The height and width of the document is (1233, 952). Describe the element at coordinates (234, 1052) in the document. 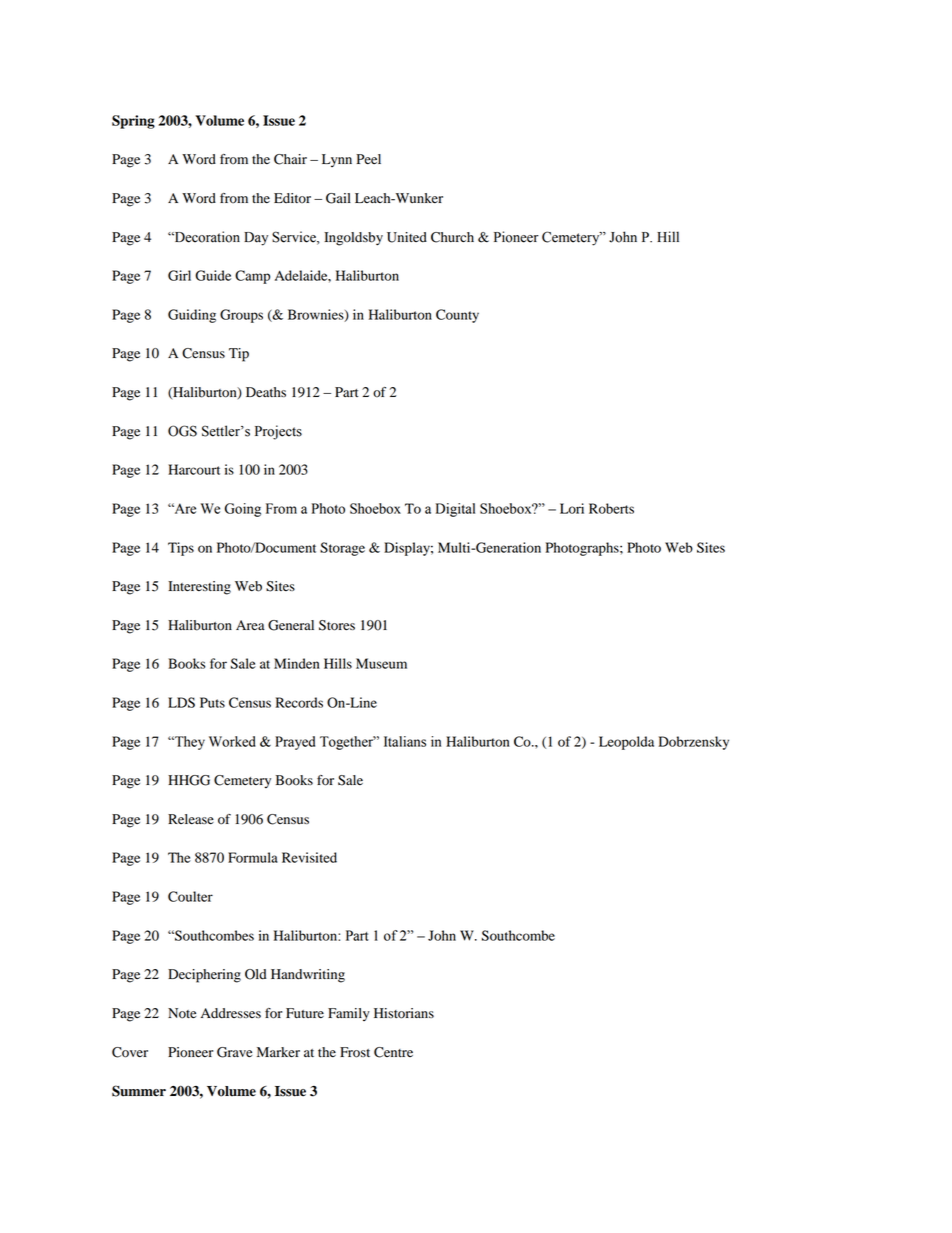

I see `Grave` at that location.
